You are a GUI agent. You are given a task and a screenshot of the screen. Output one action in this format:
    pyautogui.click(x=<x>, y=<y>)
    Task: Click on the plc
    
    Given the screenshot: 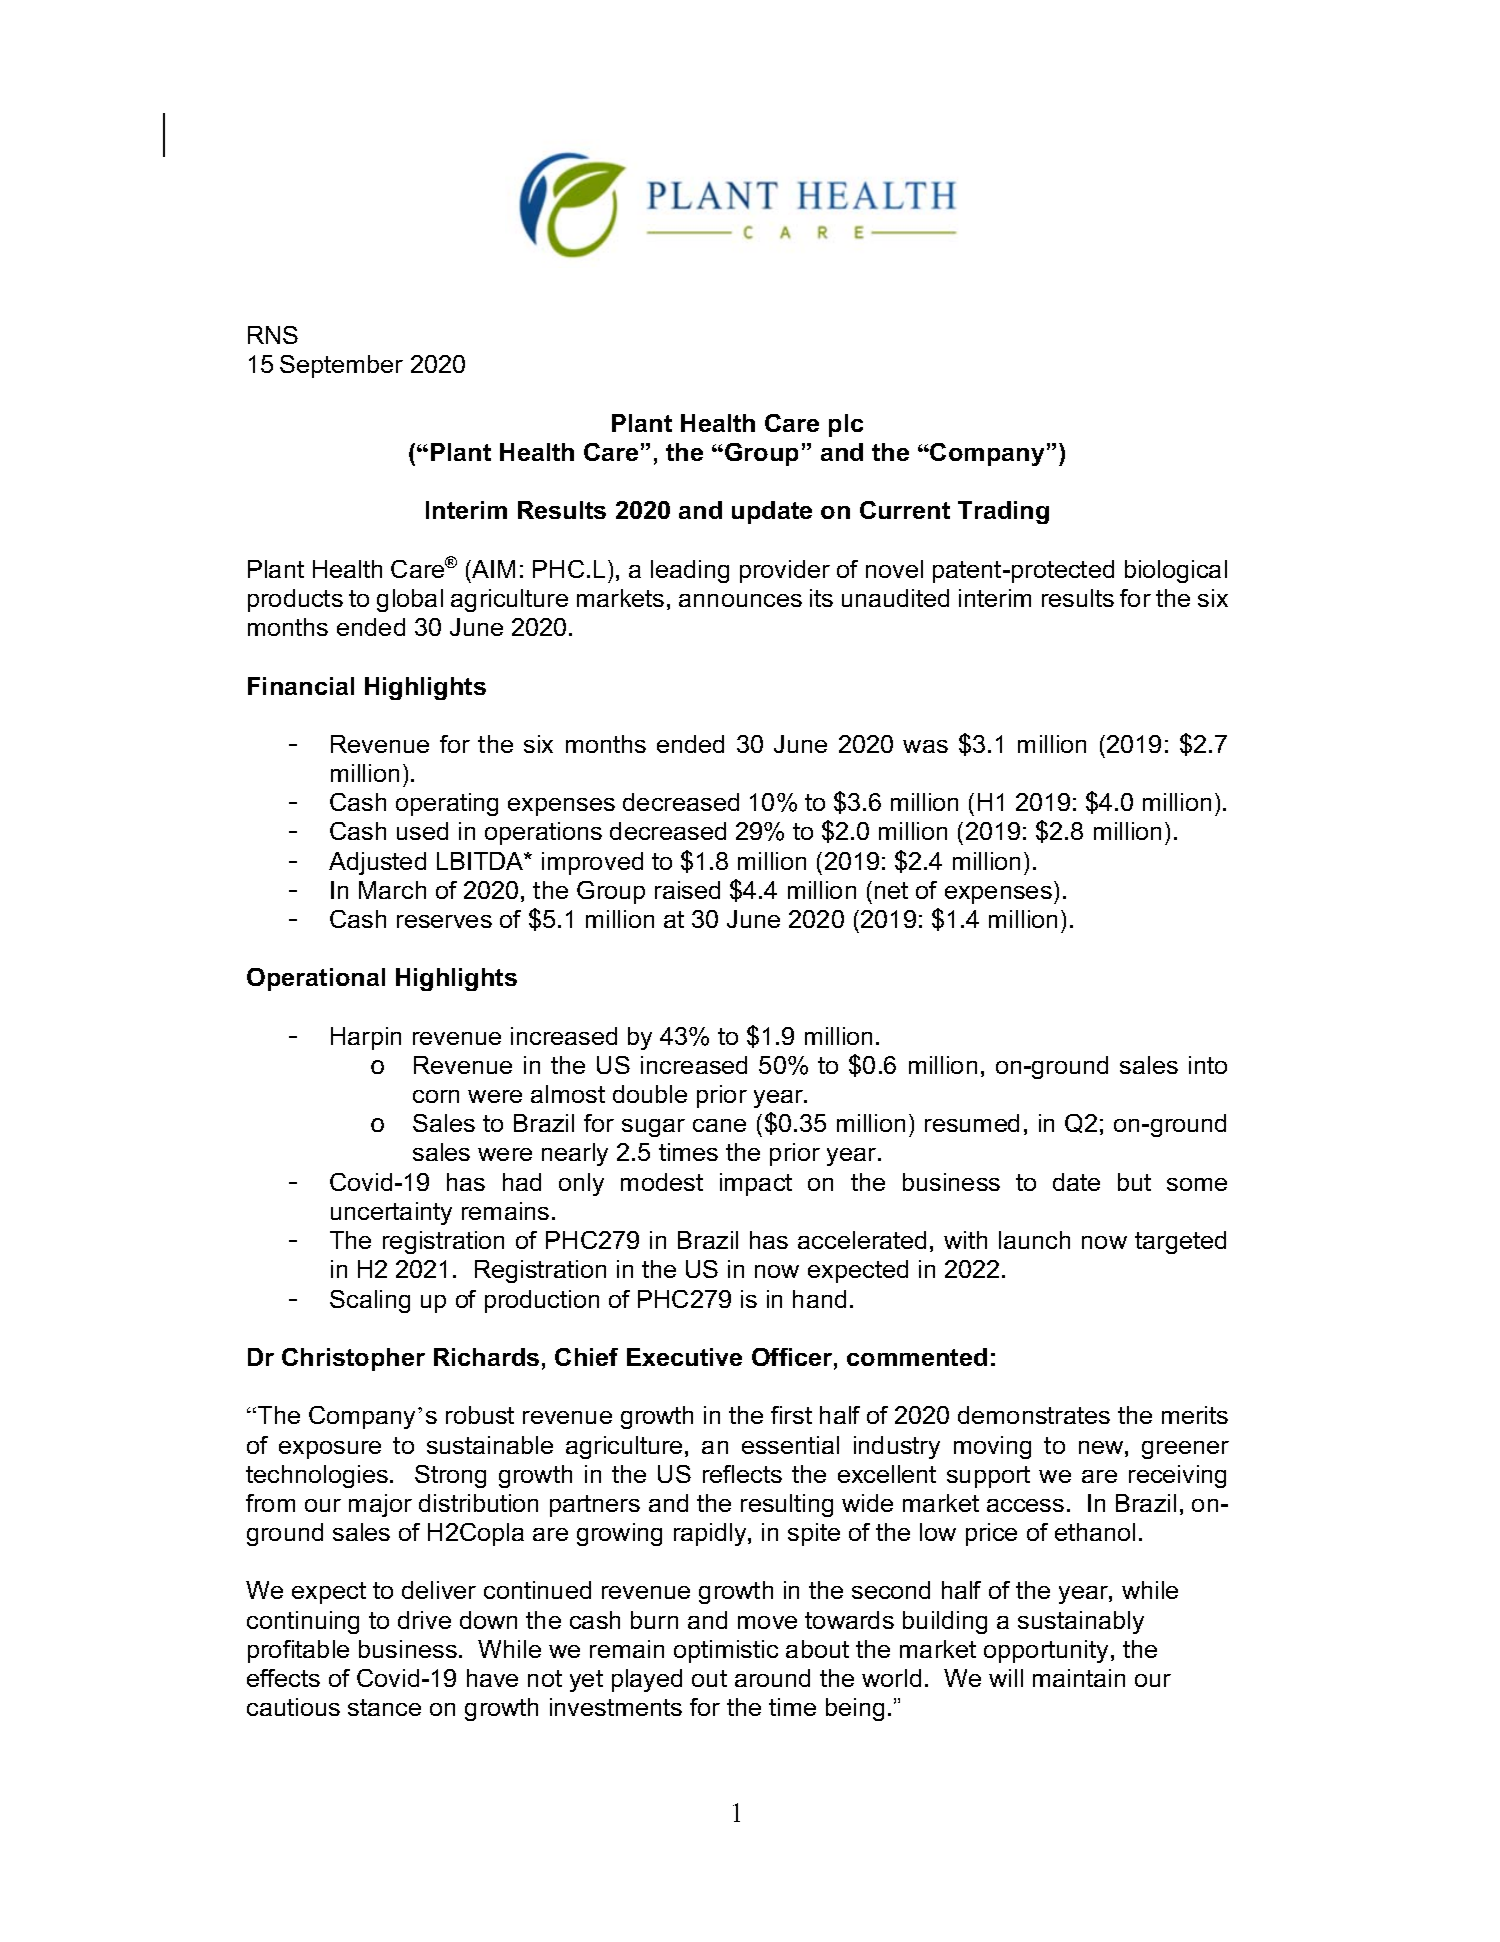 What is the action you would take?
    pyautogui.click(x=846, y=425)
